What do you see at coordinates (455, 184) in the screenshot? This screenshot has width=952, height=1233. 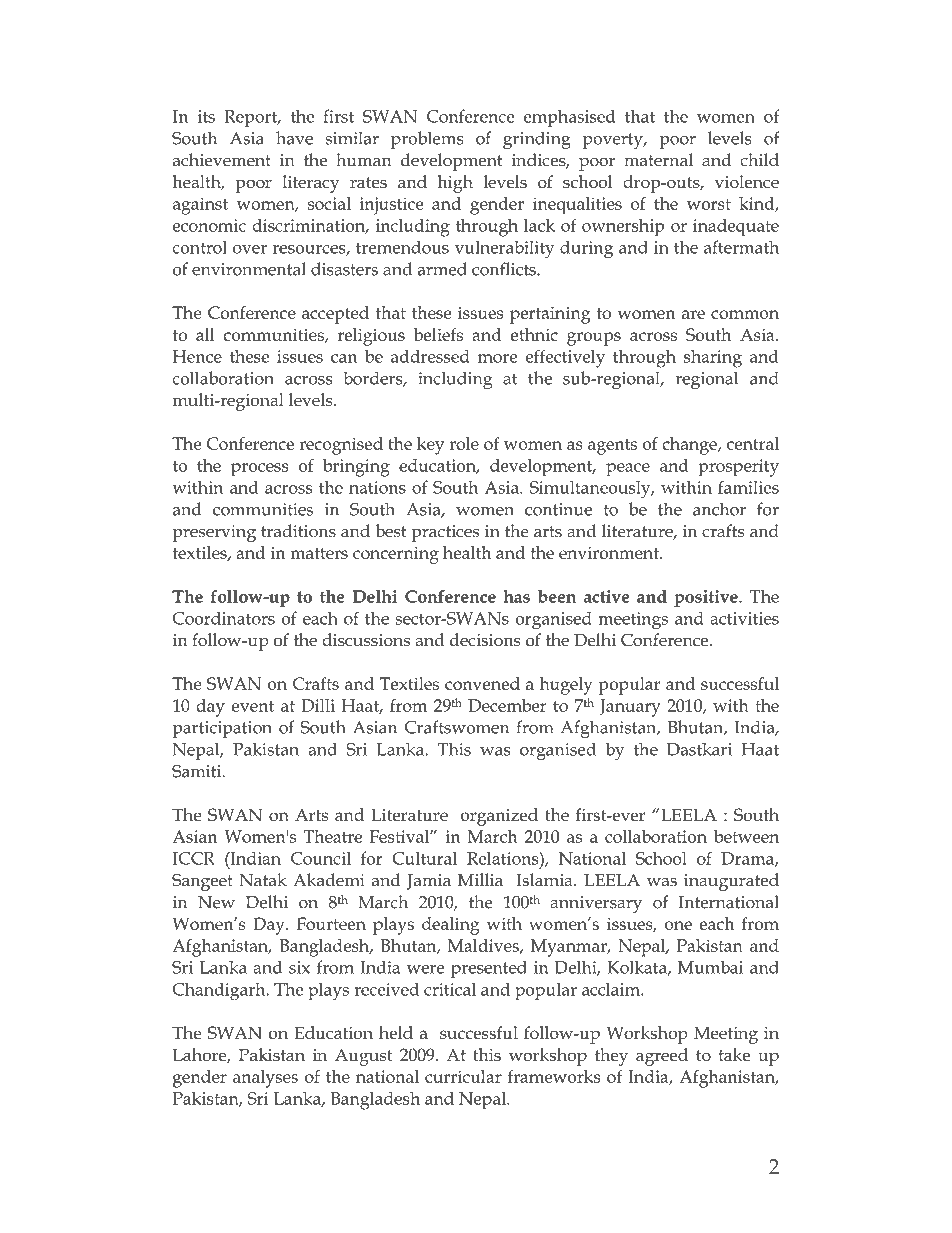 I see `high` at bounding box center [455, 184].
